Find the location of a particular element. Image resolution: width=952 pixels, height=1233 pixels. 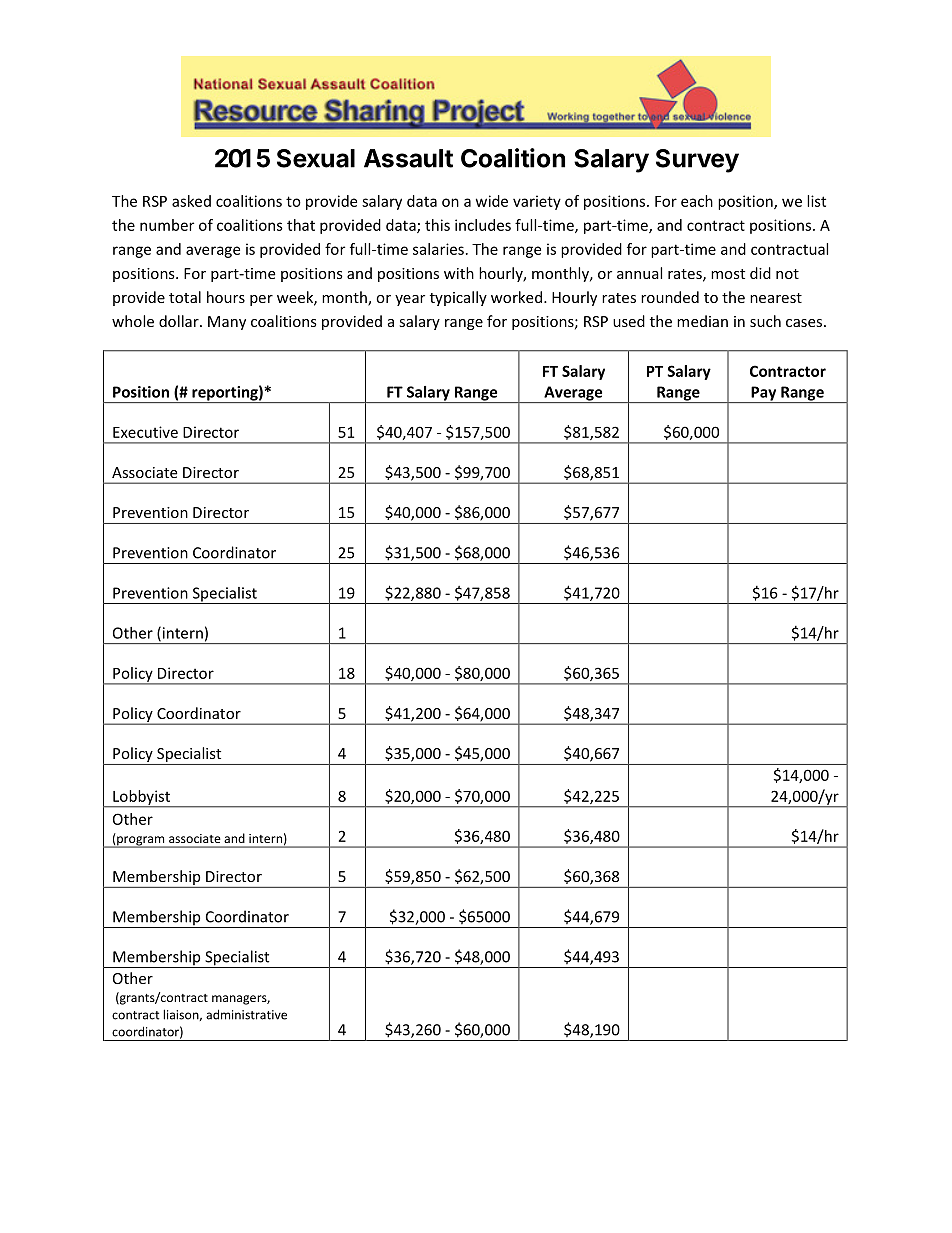

used is located at coordinates (629, 321).
